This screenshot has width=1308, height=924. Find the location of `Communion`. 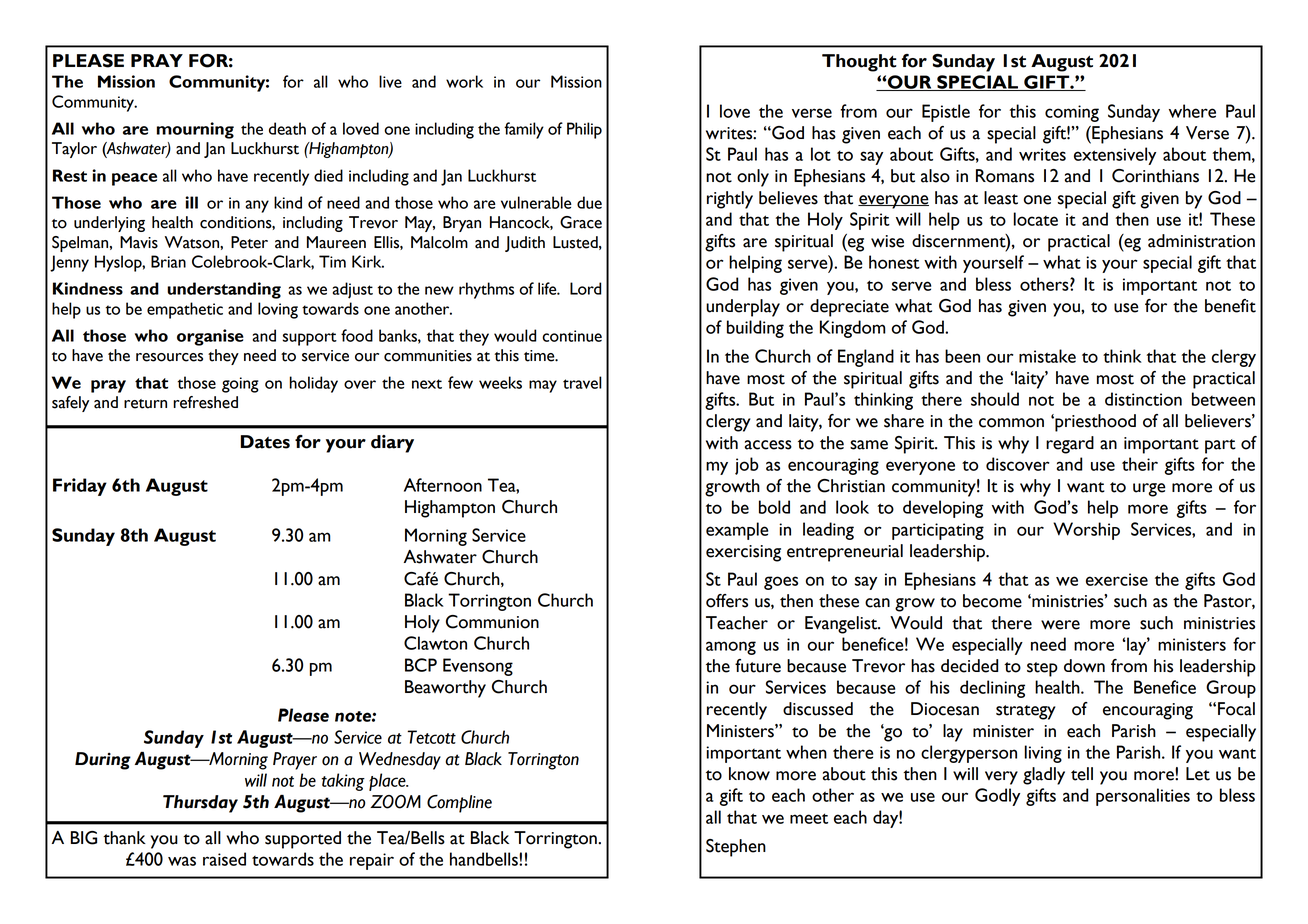

Communion is located at coordinates (492, 622).
